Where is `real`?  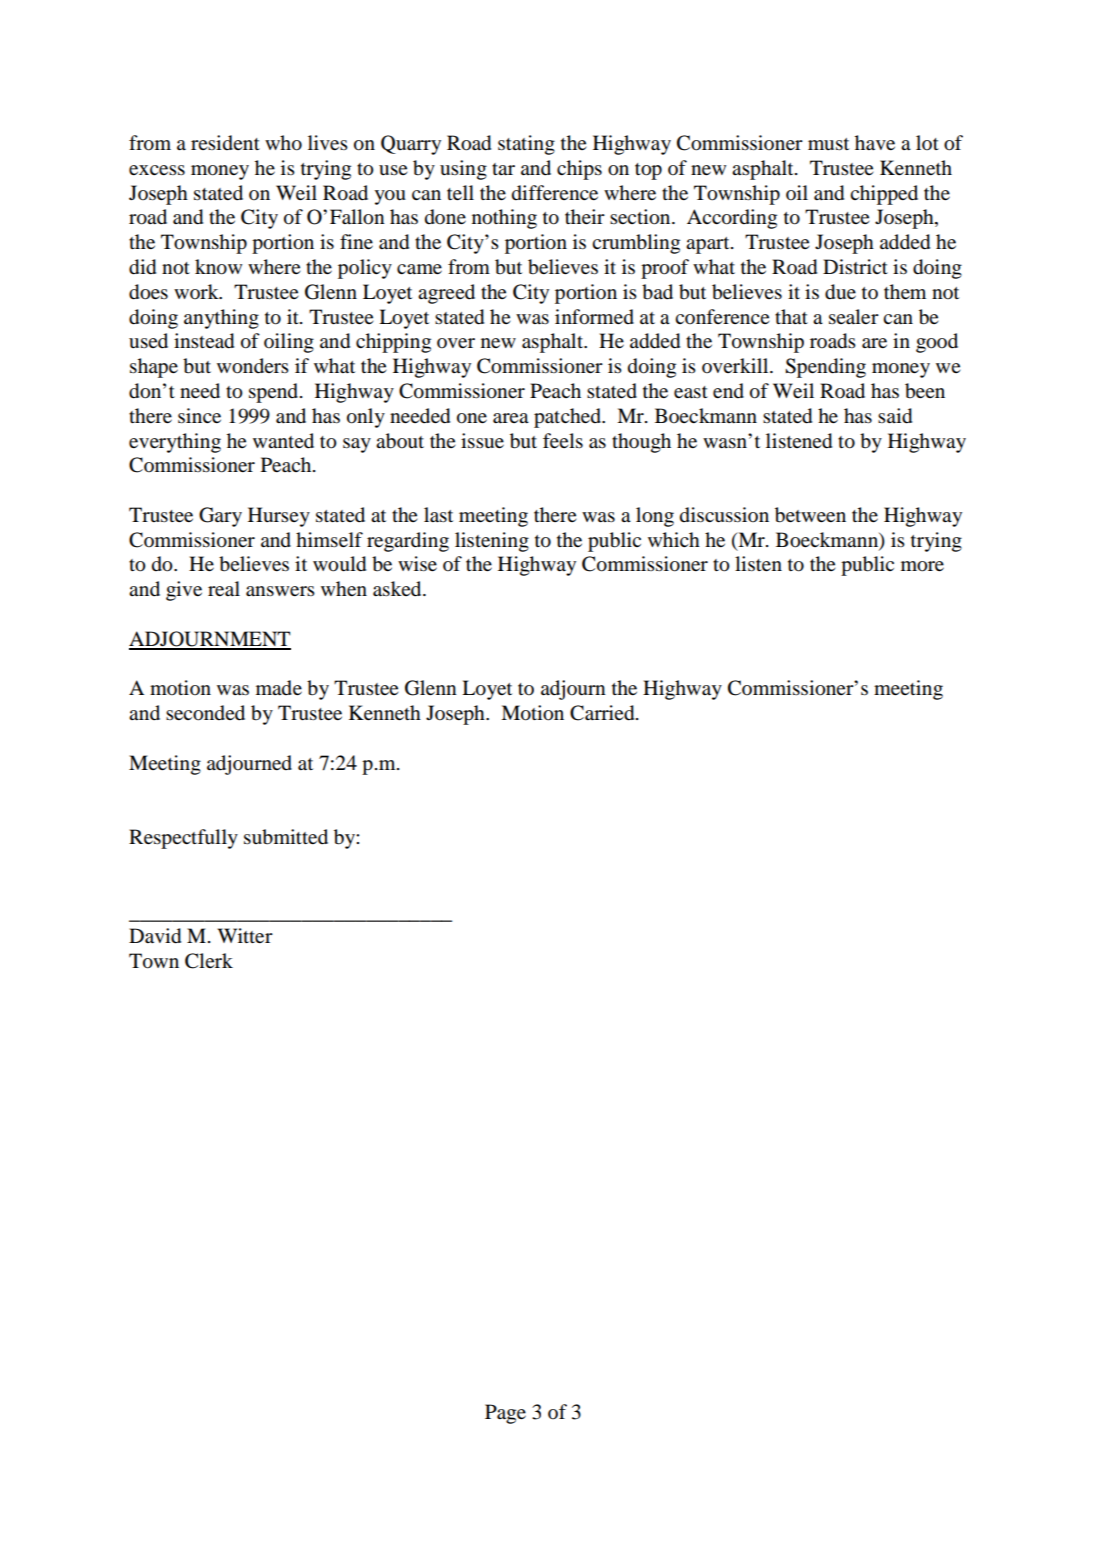 real is located at coordinates (224, 588).
